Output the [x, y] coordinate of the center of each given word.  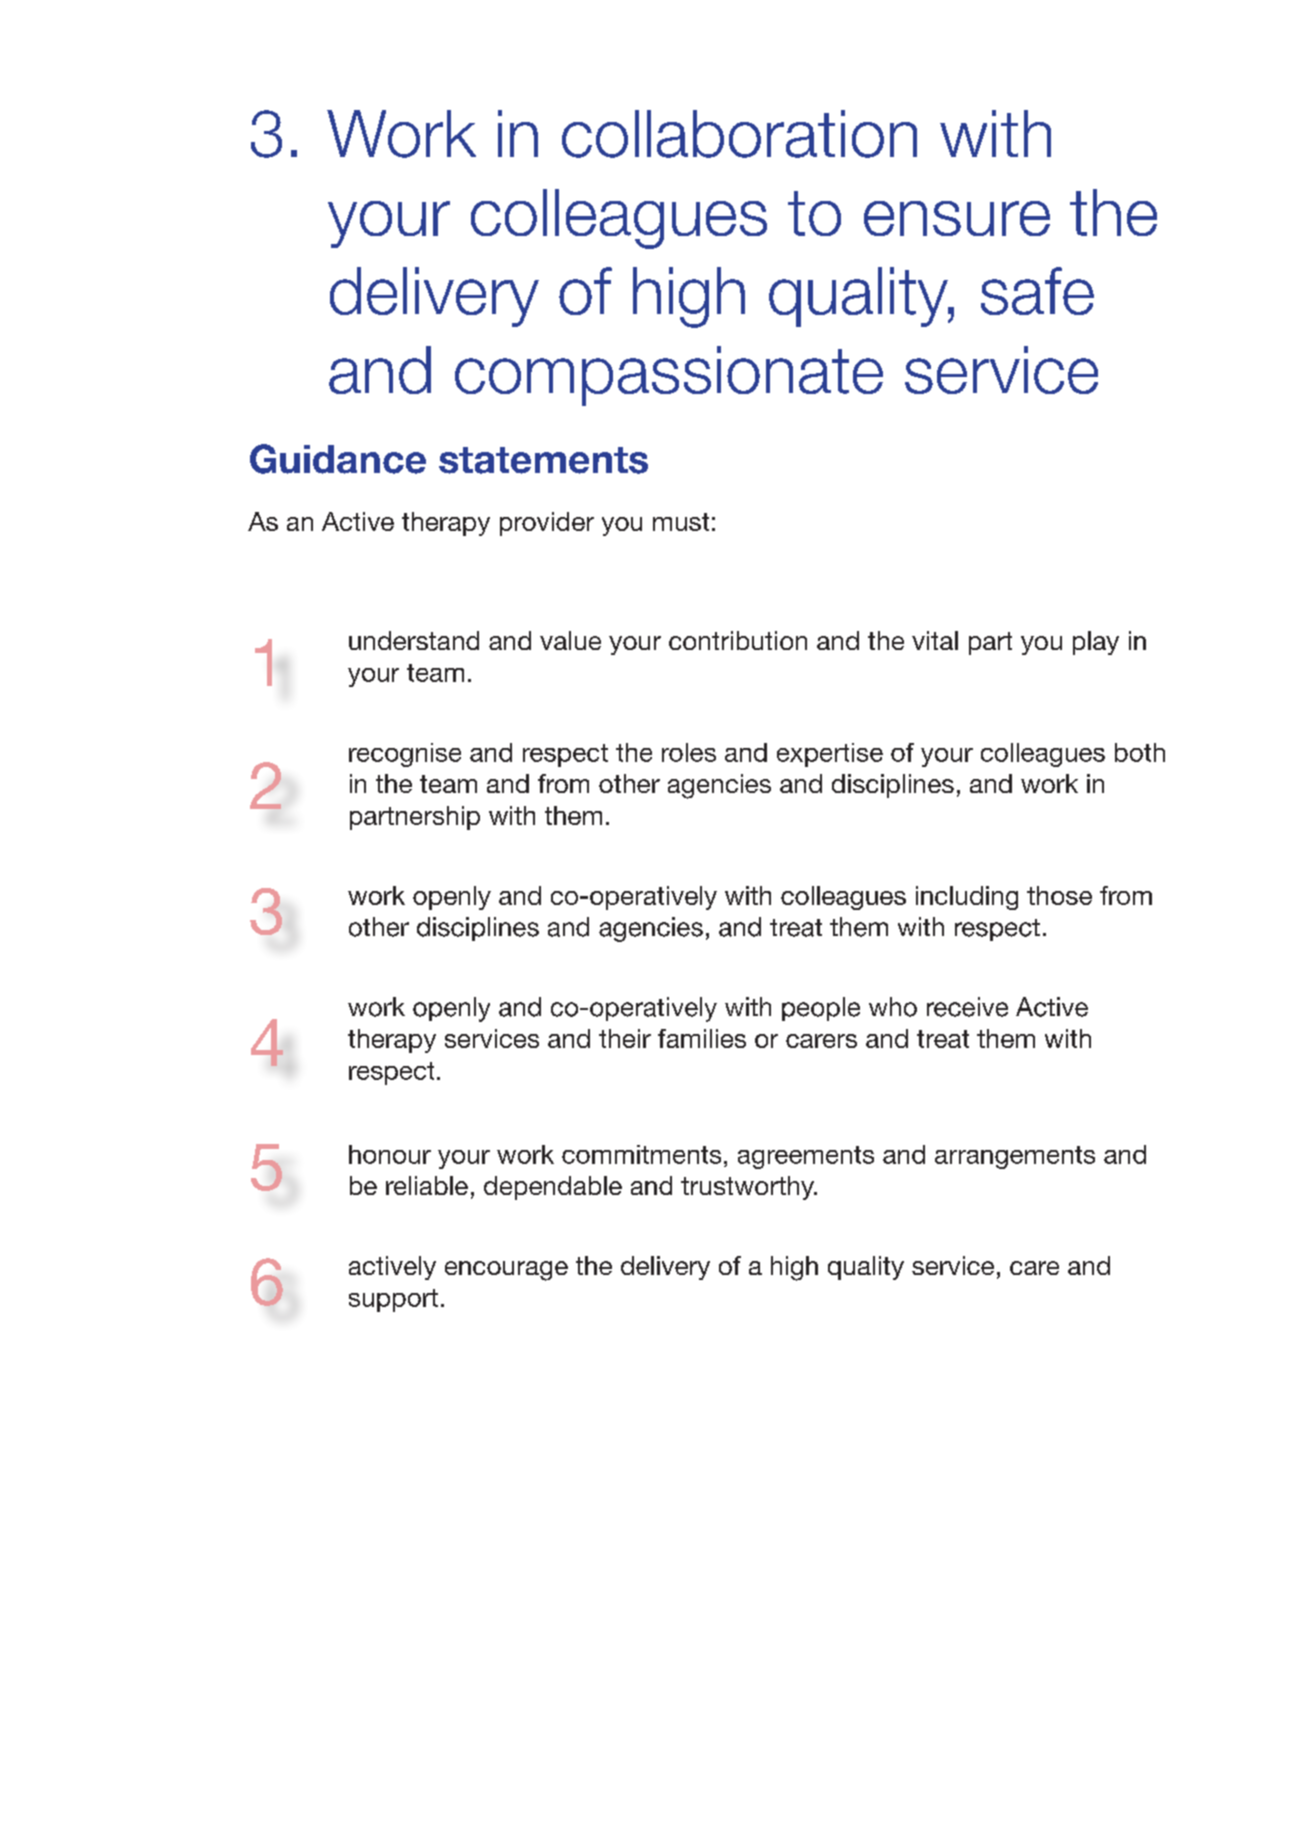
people [821, 1009]
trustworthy [748, 1188]
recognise [405, 755]
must [681, 522]
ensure [957, 218]
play [1096, 643]
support [393, 1300]
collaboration [739, 134]
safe [1037, 291]
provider [547, 524]
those [1059, 895]
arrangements [1015, 1157]
